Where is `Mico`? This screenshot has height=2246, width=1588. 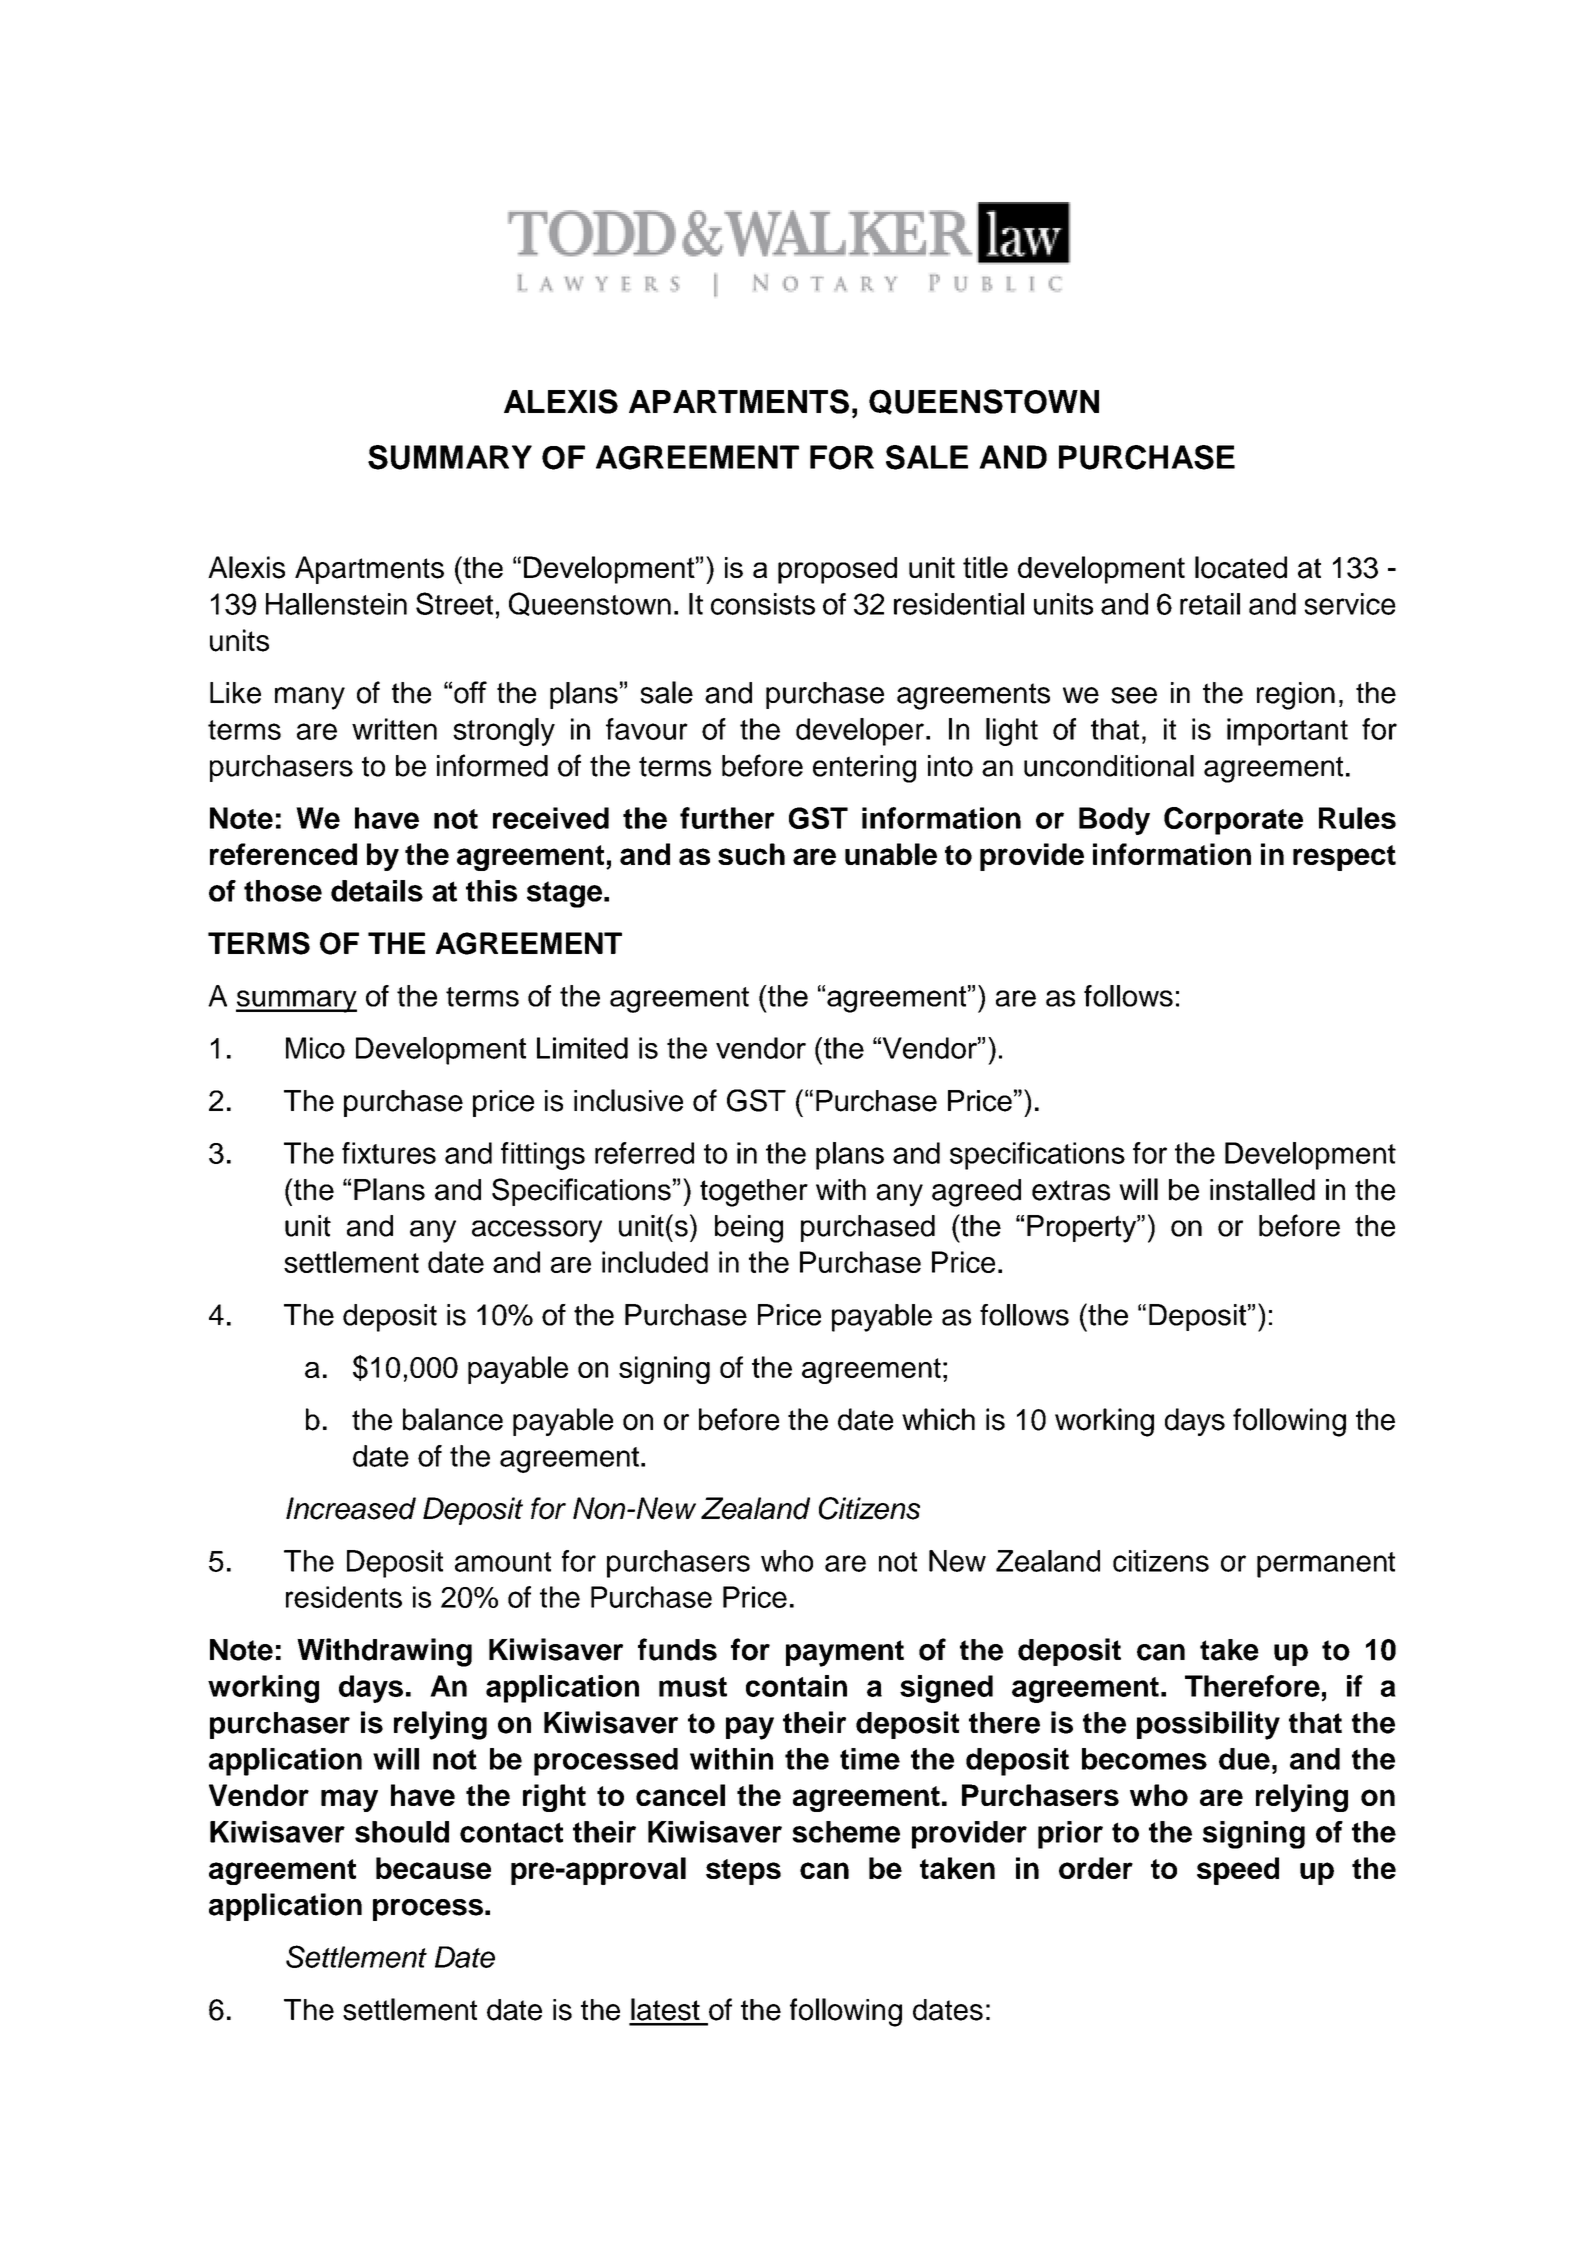 Mico is located at coordinates (315, 1048).
